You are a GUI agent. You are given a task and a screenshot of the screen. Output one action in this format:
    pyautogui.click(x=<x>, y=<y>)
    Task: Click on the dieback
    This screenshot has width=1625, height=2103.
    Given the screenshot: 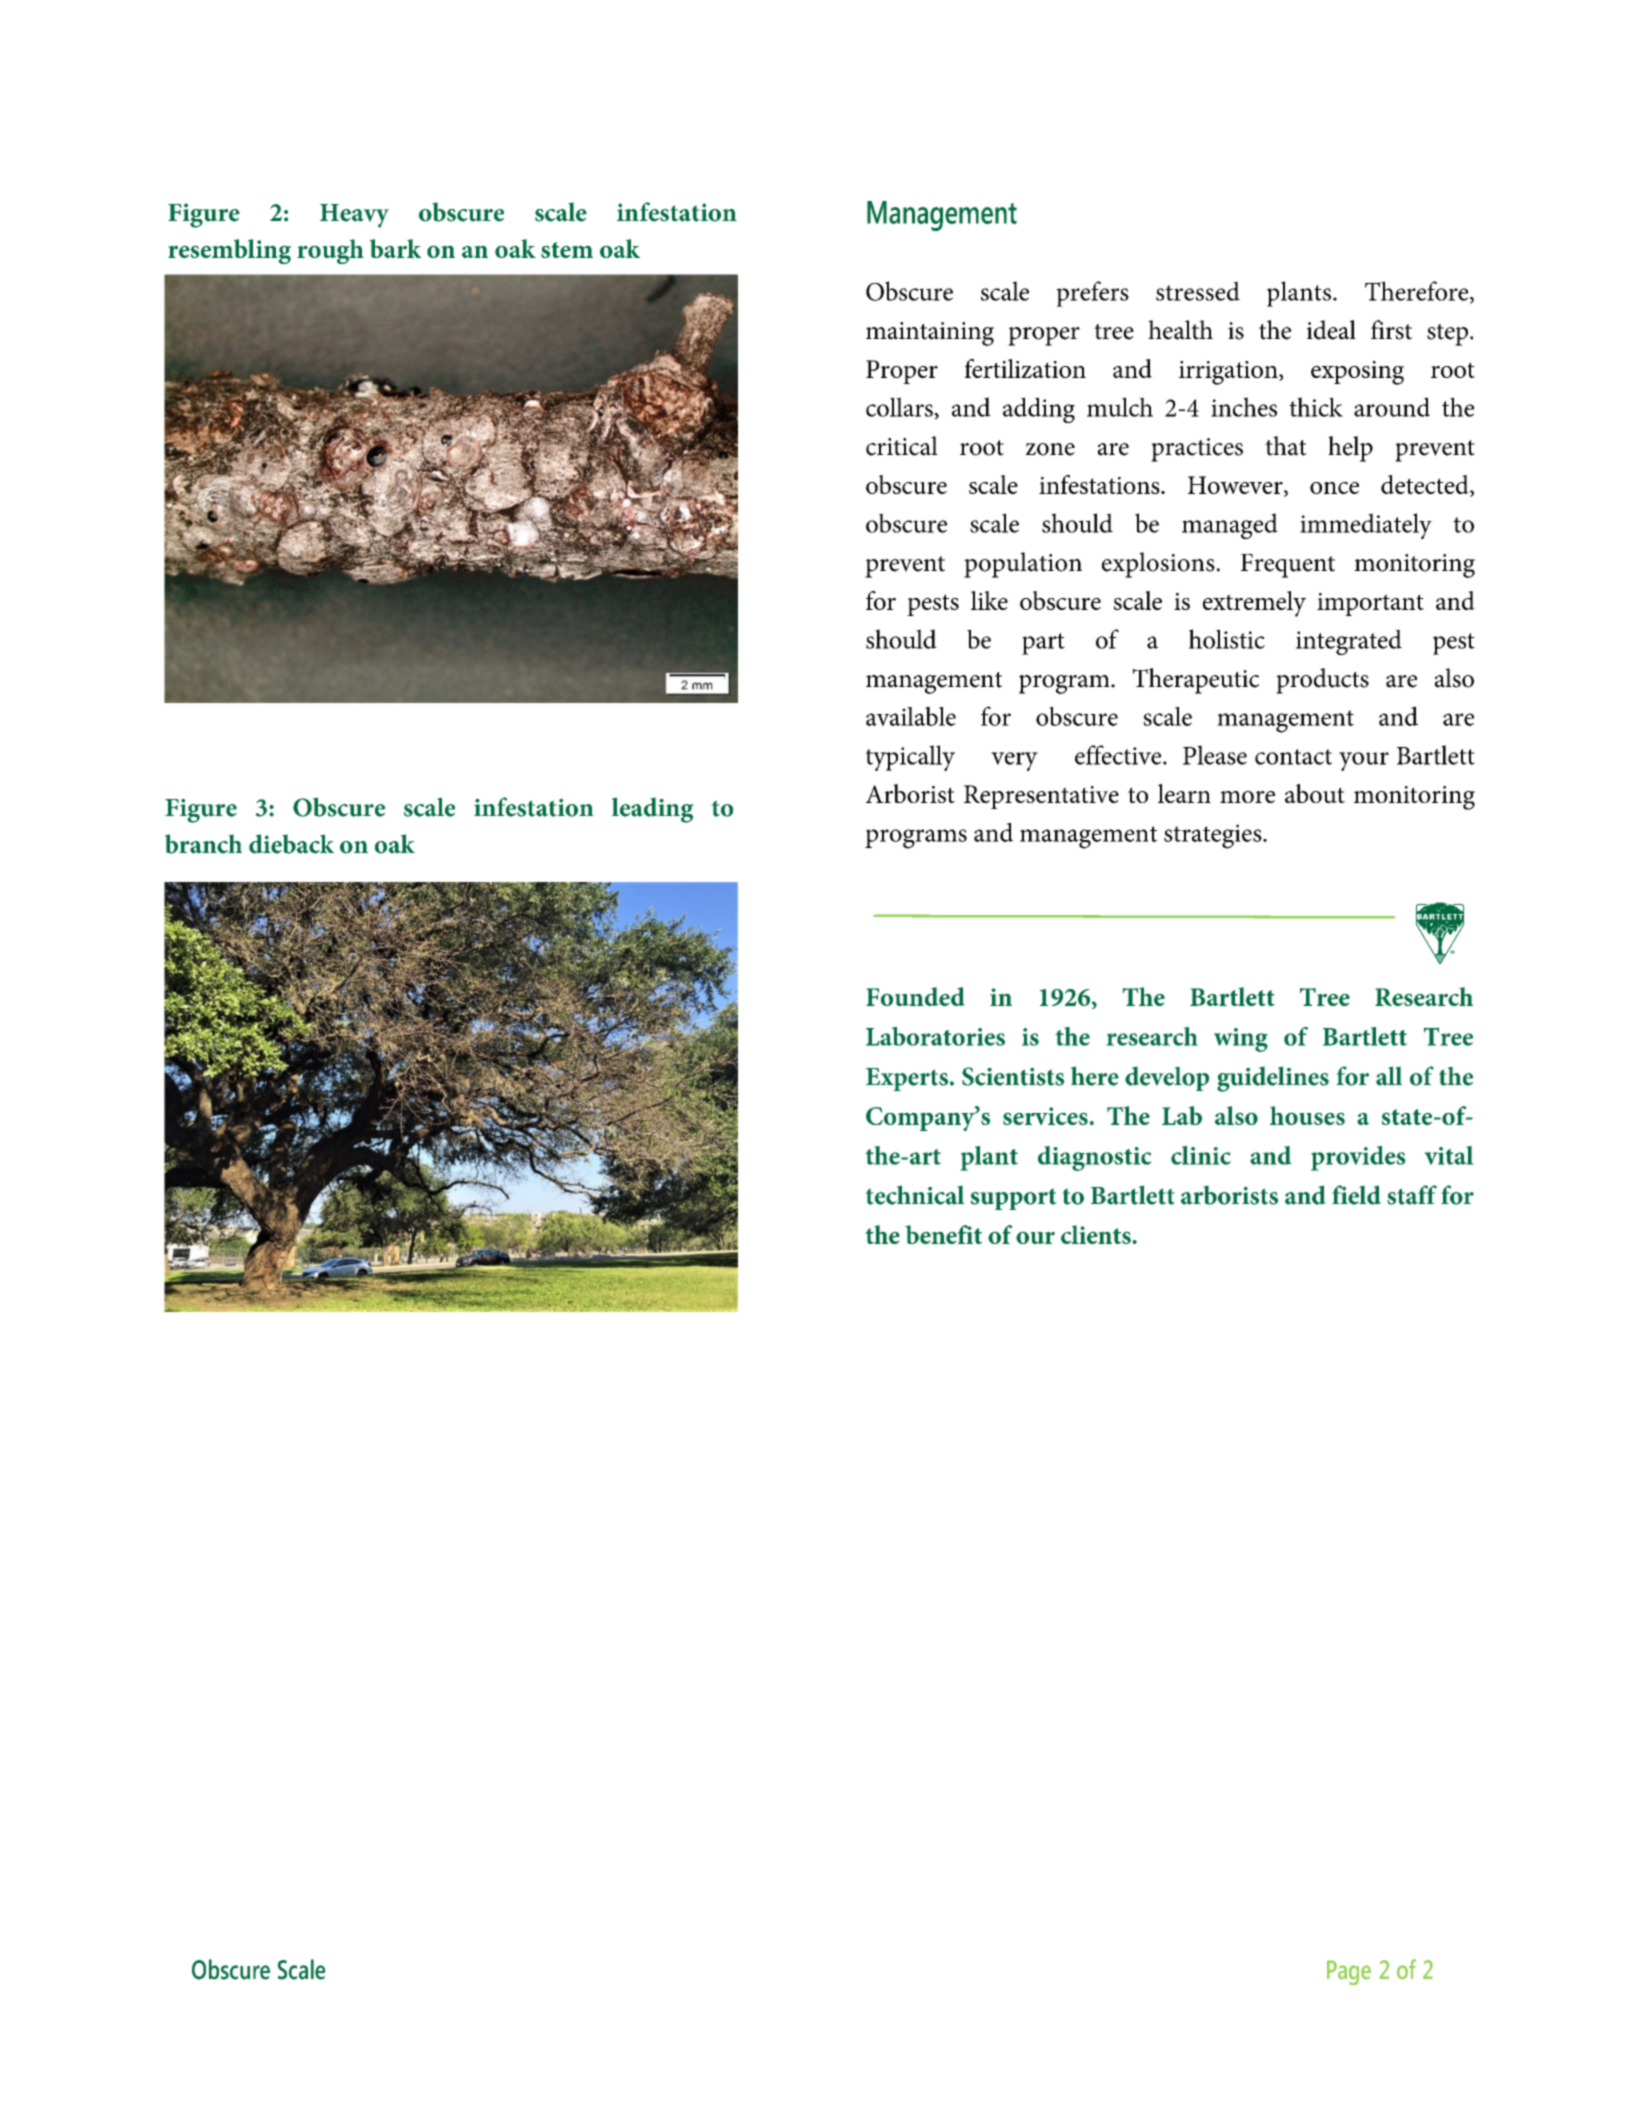 What is the action you would take?
    pyautogui.click(x=291, y=844)
